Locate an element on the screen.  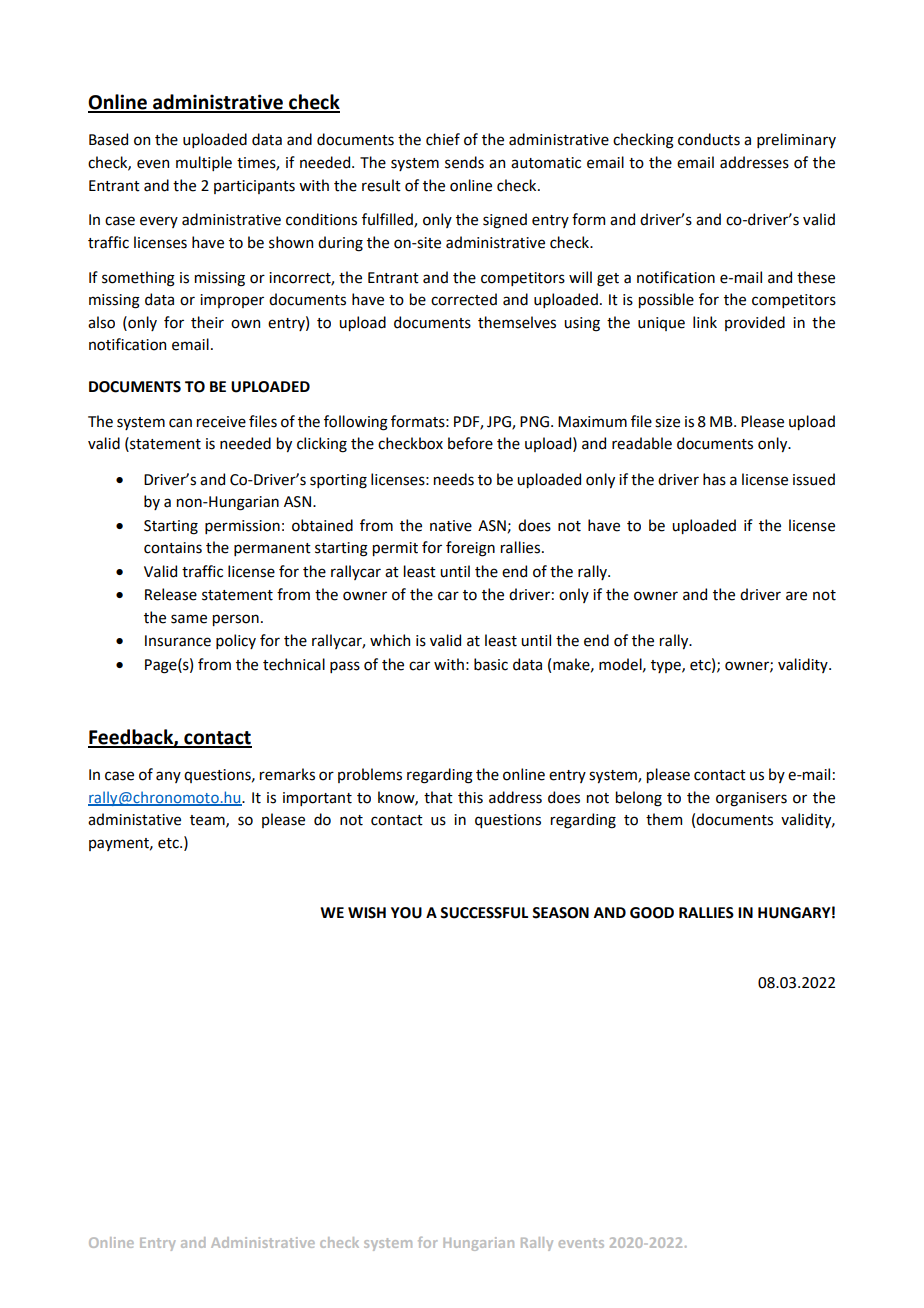
contains is located at coordinates (173, 548).
